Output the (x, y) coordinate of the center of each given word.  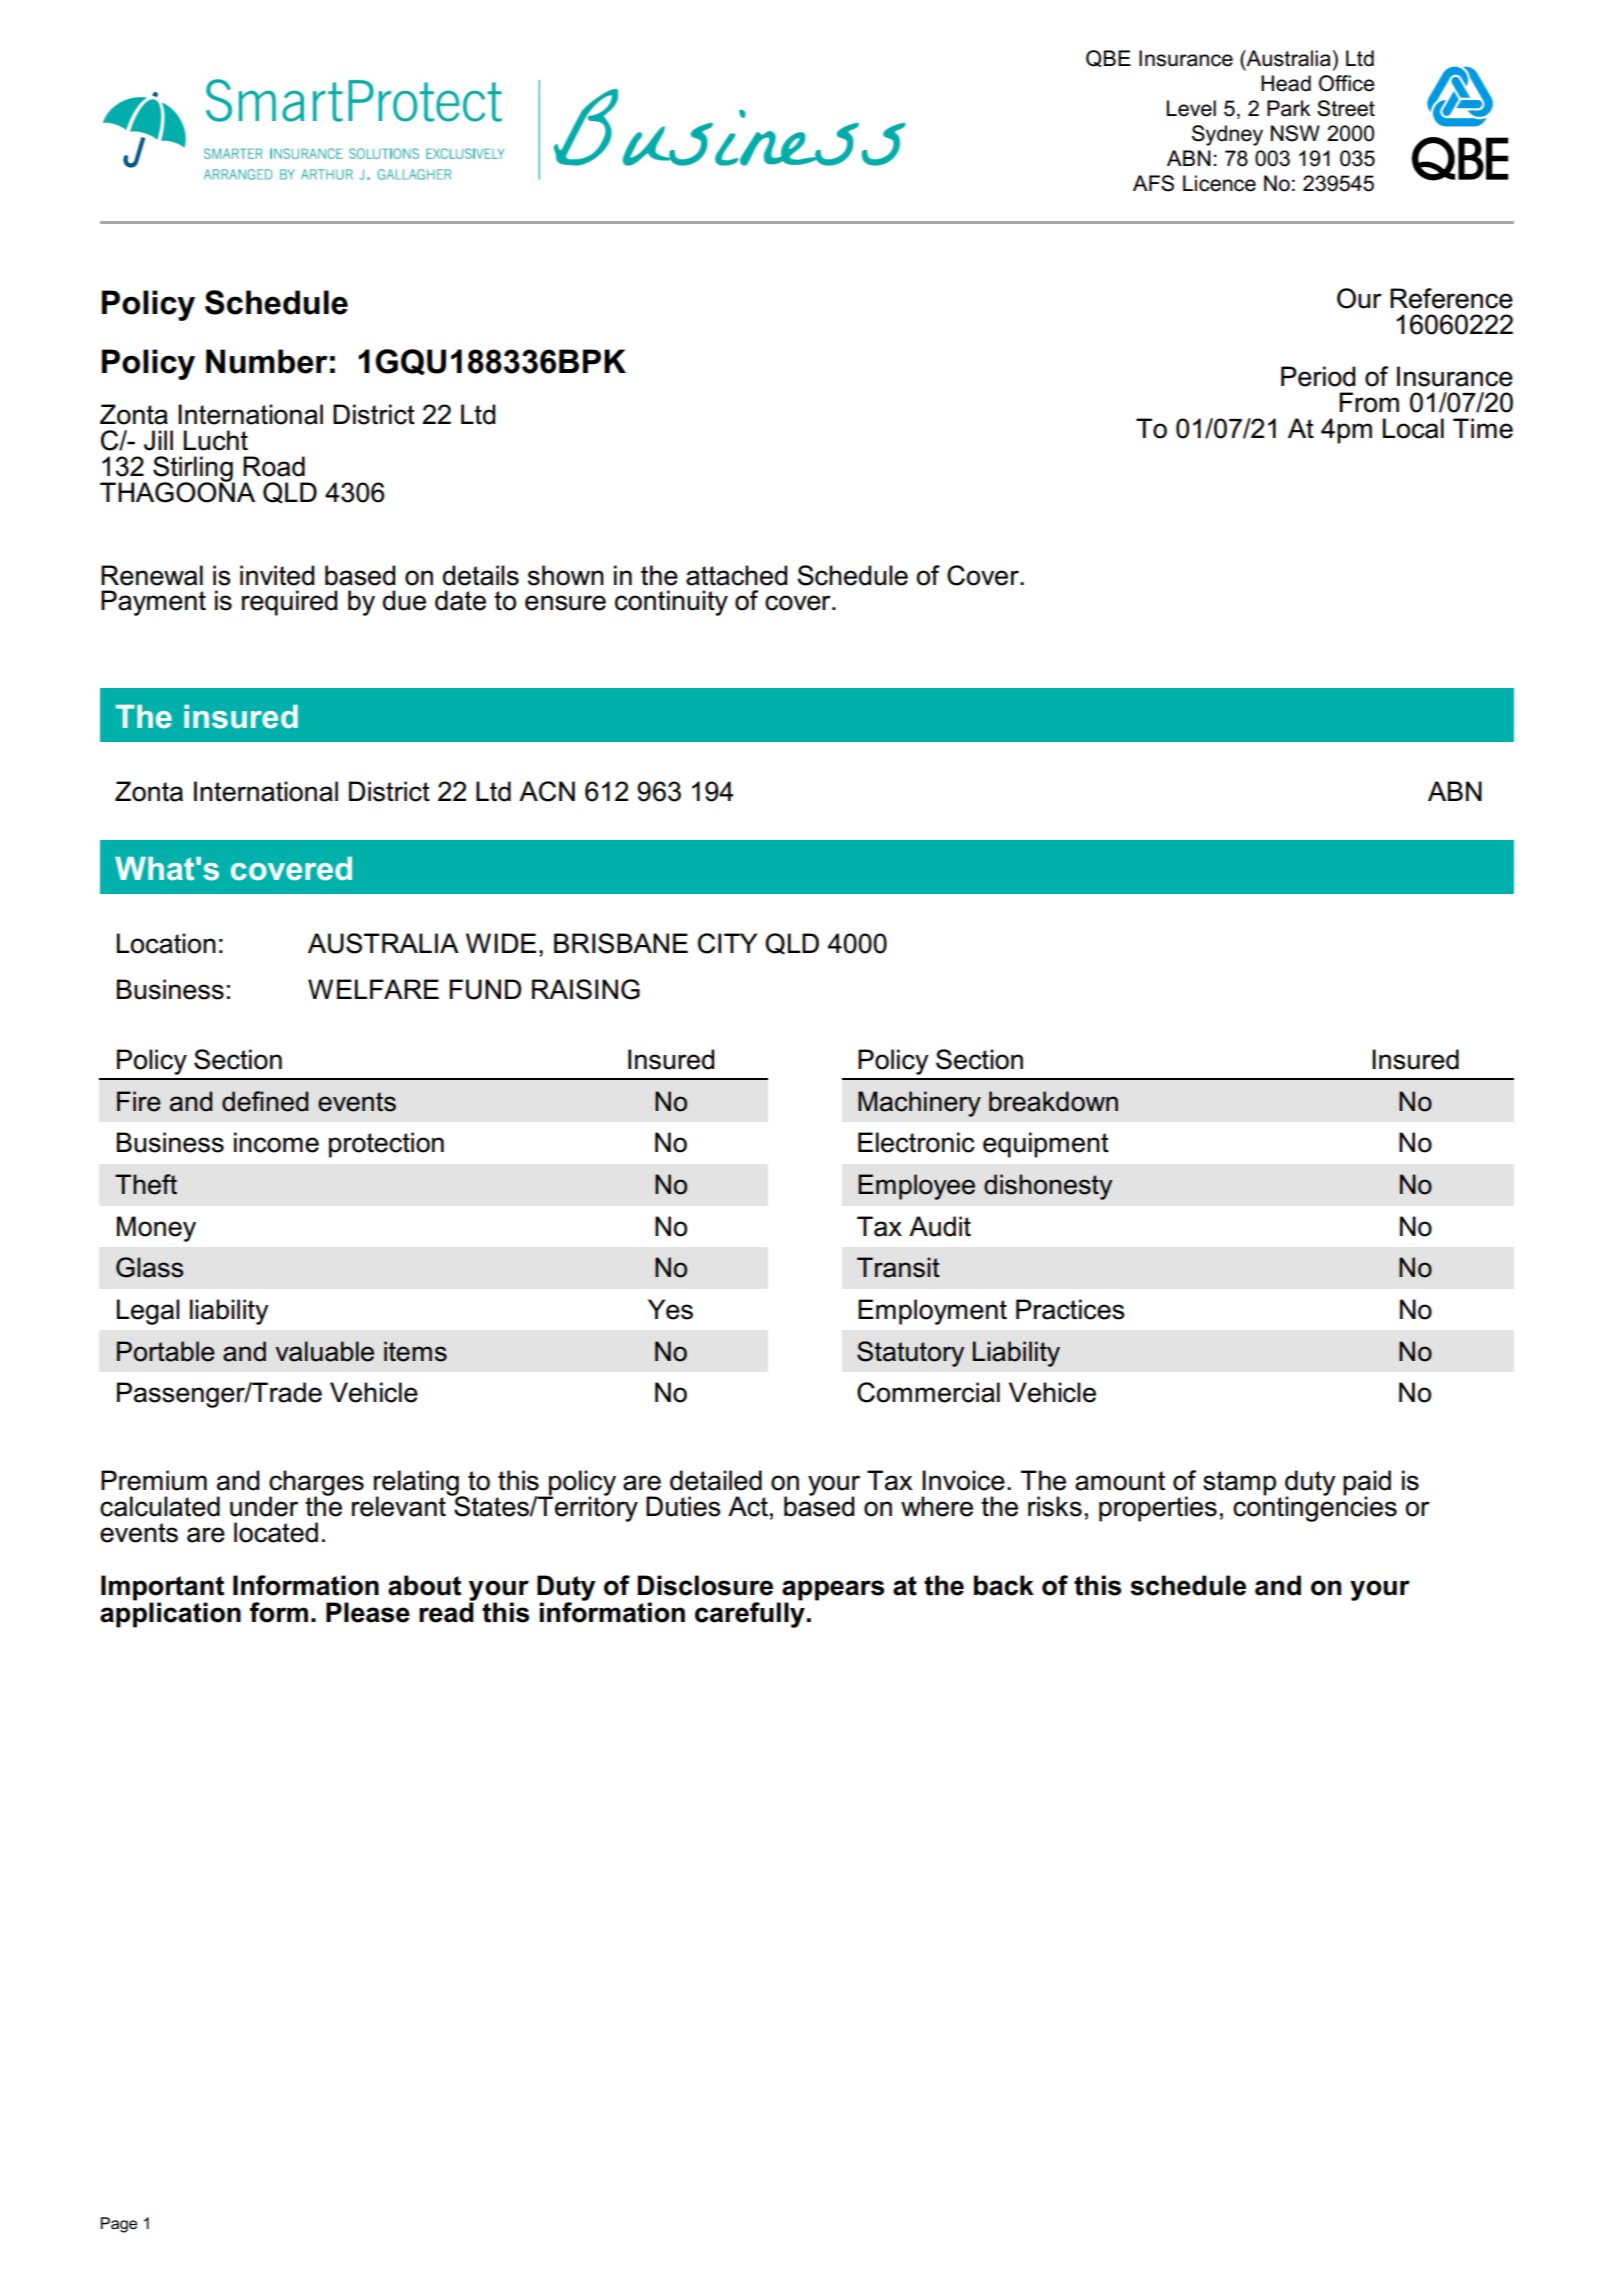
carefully (750, 1614)
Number (267, 361)
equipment (1046, 1145)
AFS (1153, 183)
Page (118, 2225)
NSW (1295, 133)
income (276, 1142)
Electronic (916, 1142)
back (1004, 1585)
